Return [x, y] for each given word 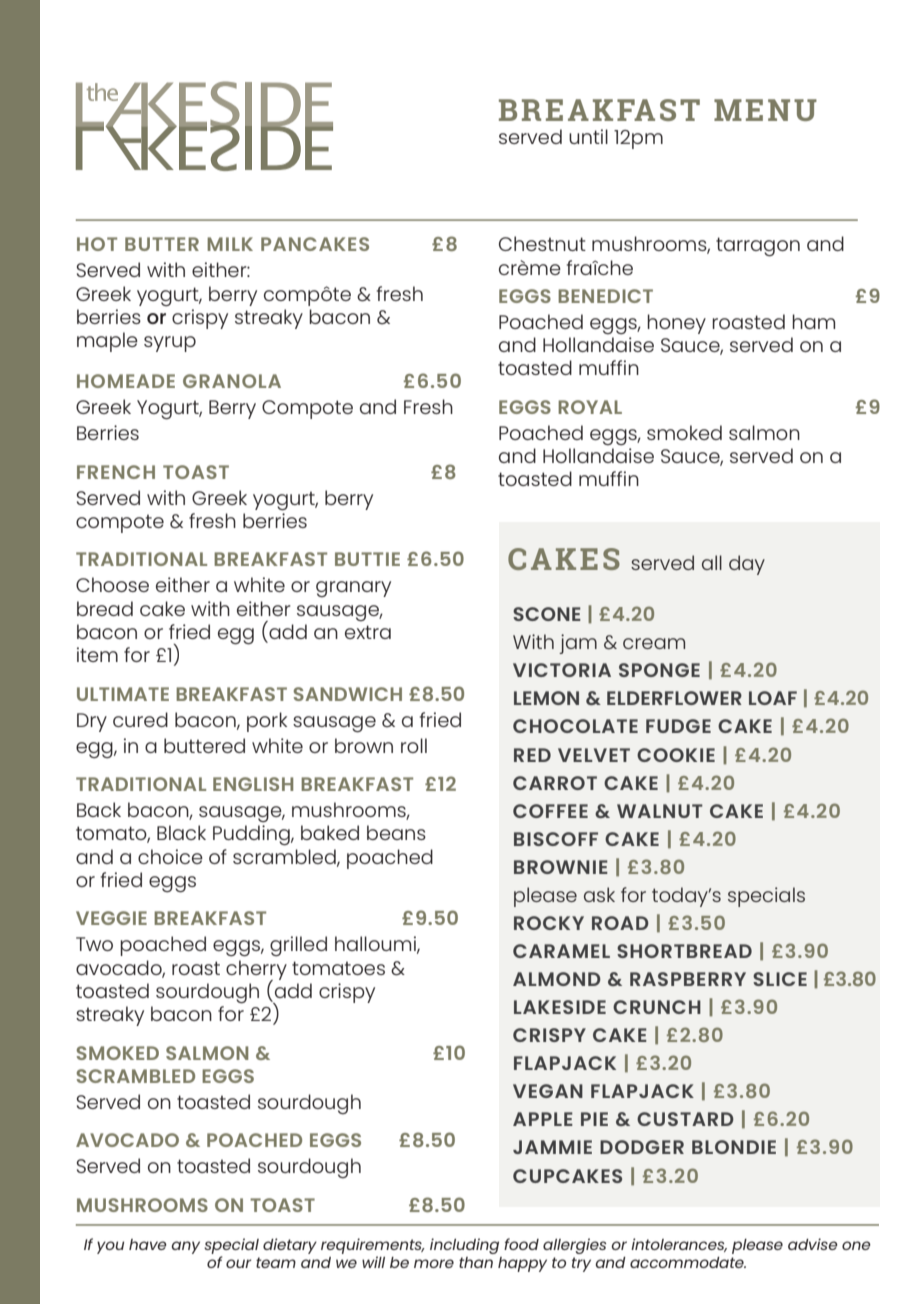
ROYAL [590, 407]
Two [94, 944]
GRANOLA [232, 381]
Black [181, 832]
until [588, 136]
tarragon [758, 246]
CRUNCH [657, 1007]
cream [654, 643]
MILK [230, 244]
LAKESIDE [560, 1007]
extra [368, 632]
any [185, 1247]
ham [813, 321]
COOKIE [676, 755]
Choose [112, 584]
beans [396, 832]
